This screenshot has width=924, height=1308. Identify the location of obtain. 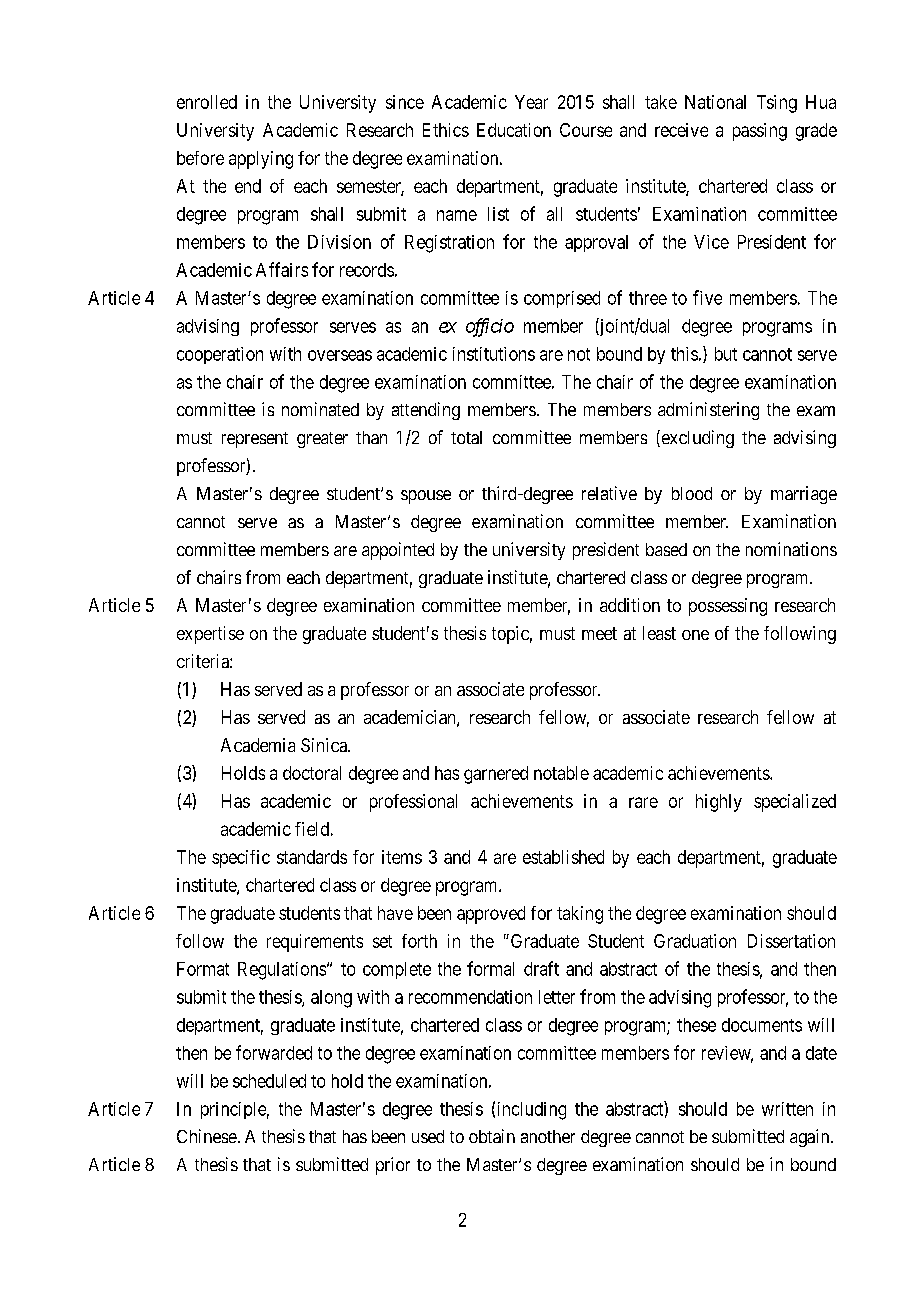
(492, 1136).
